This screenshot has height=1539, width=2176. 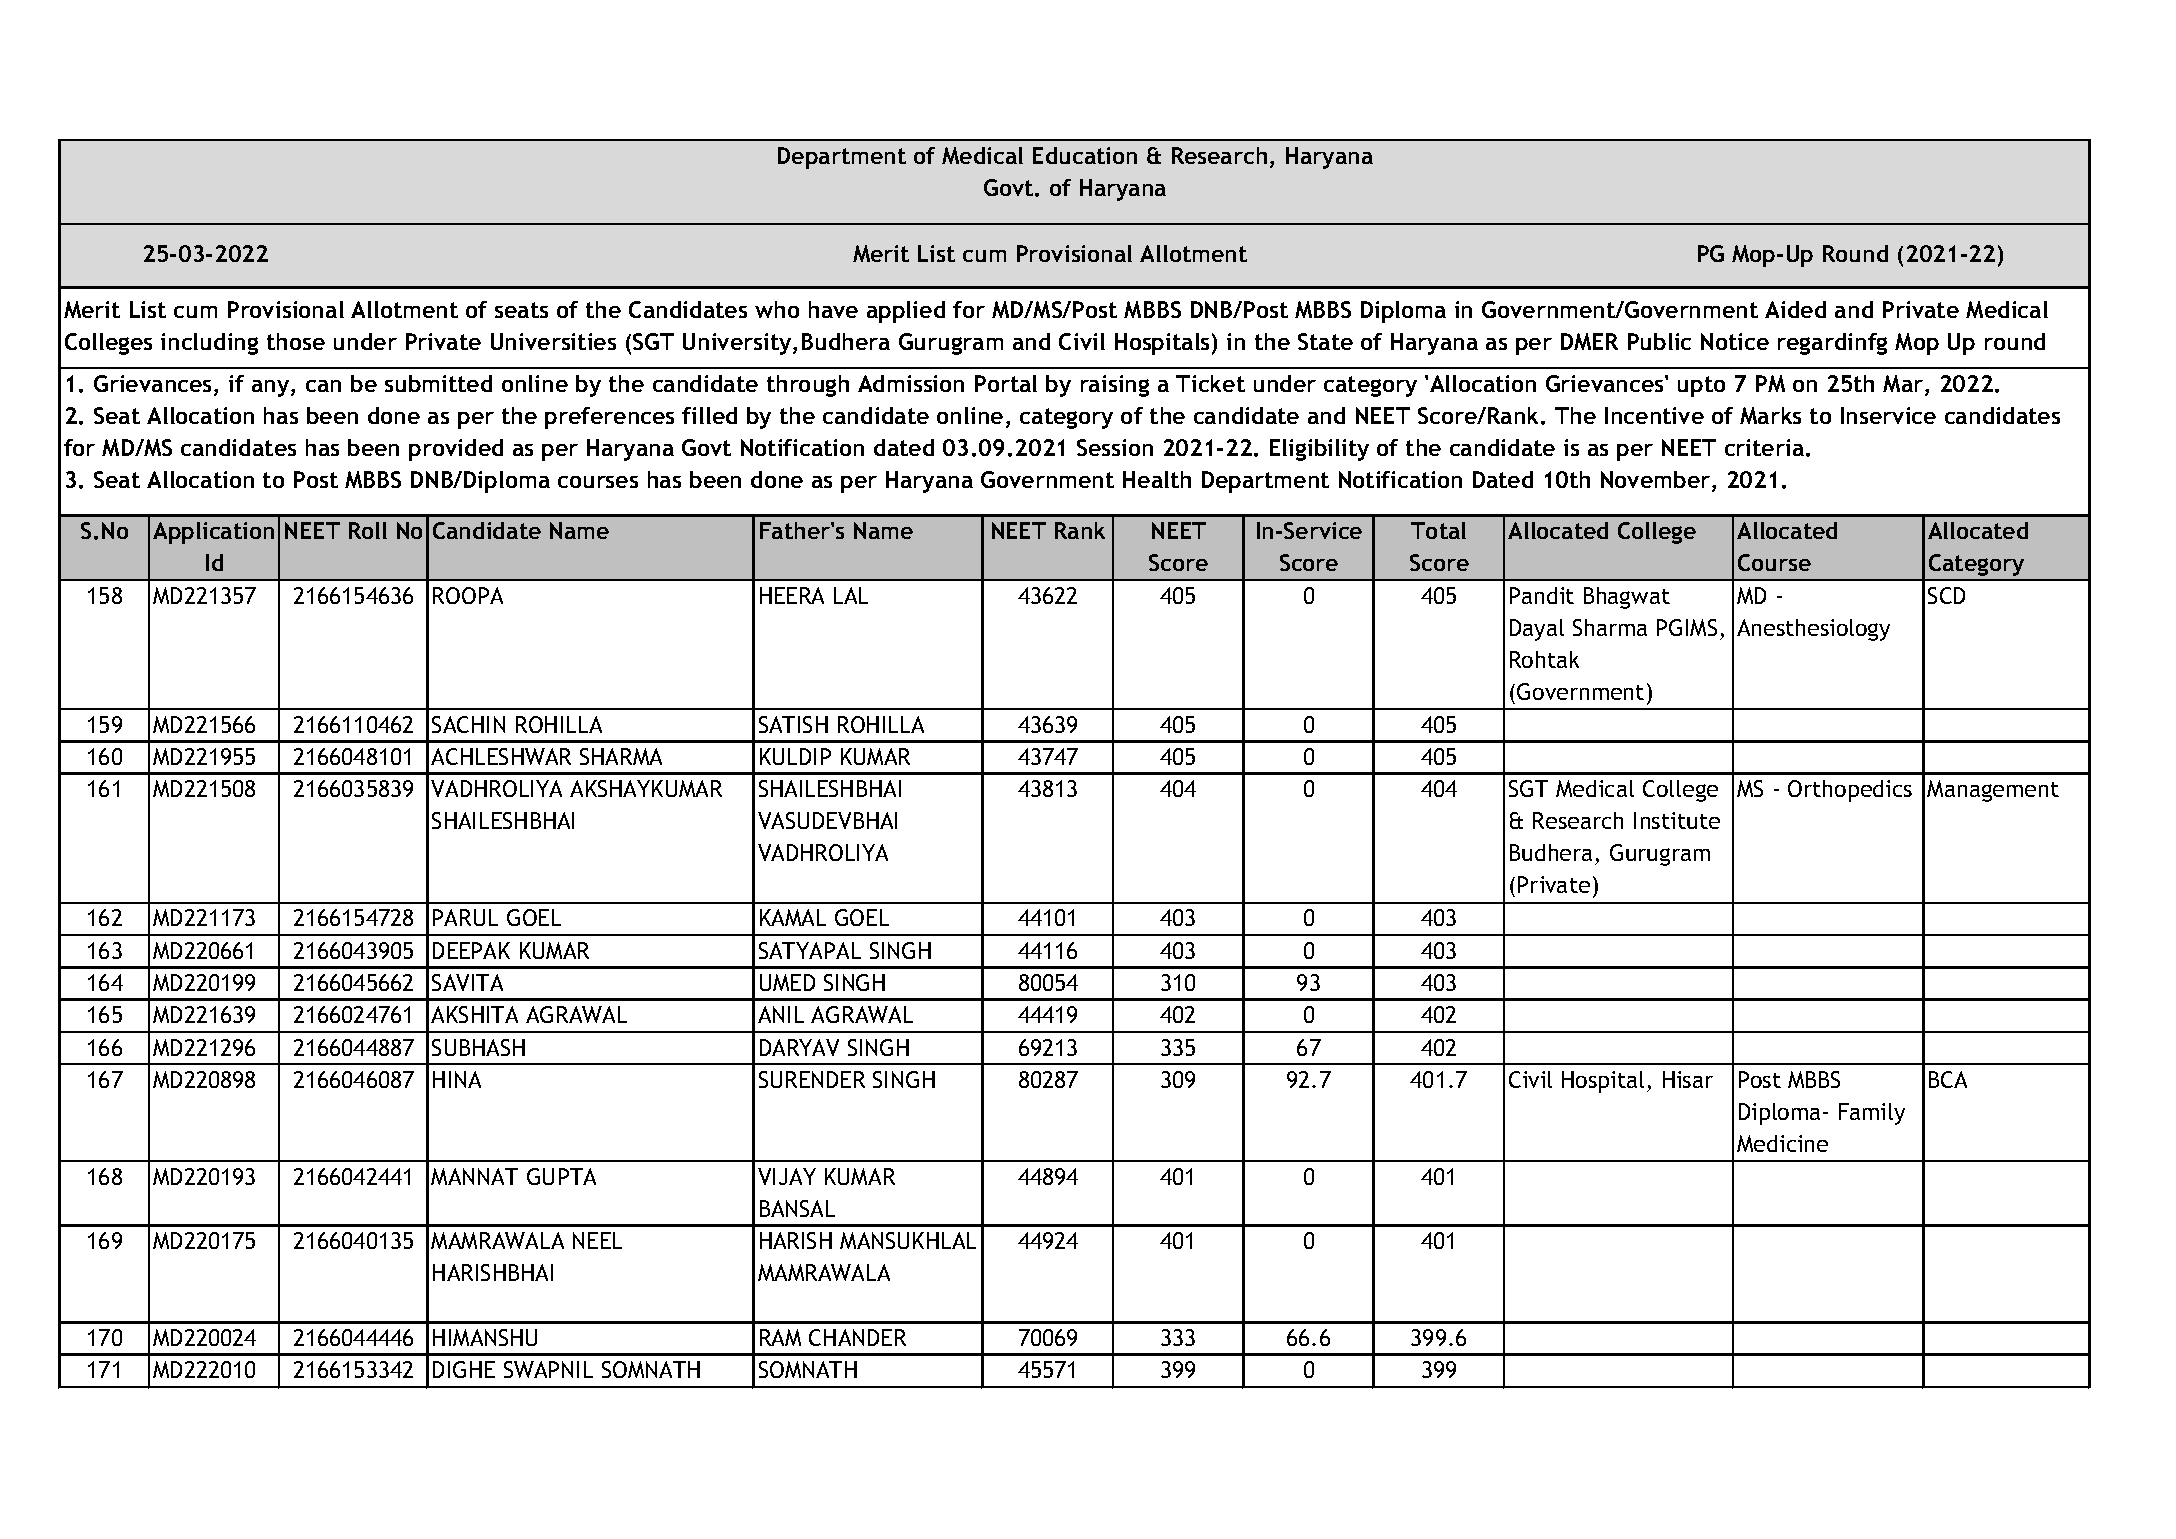 I want to click on Aided, so click(x=1795, y=309).
